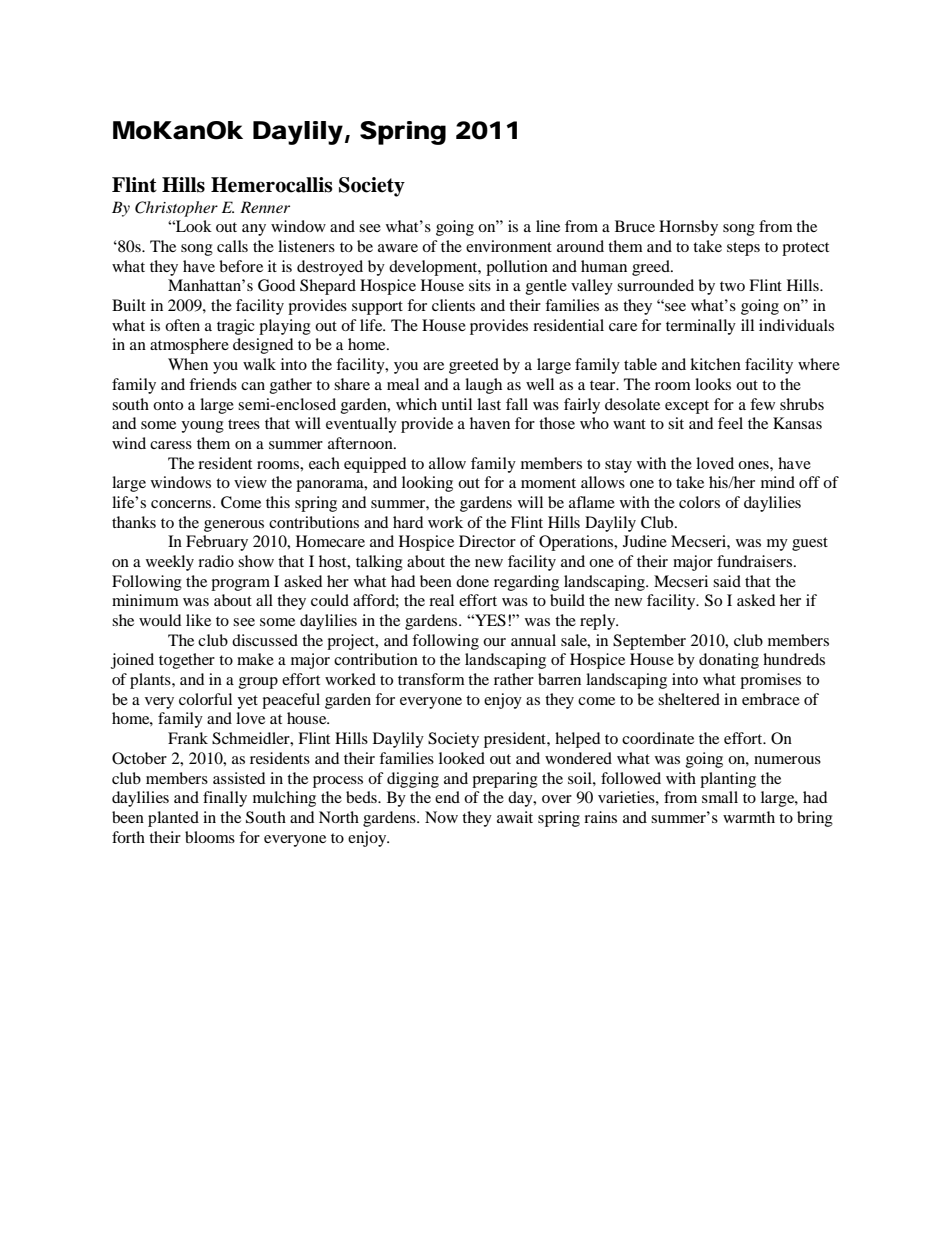 The image size is (952, 1233). What do you see at coordinates (234, 526) in the page?
I see `generous` at bounding box center [234, 526].
